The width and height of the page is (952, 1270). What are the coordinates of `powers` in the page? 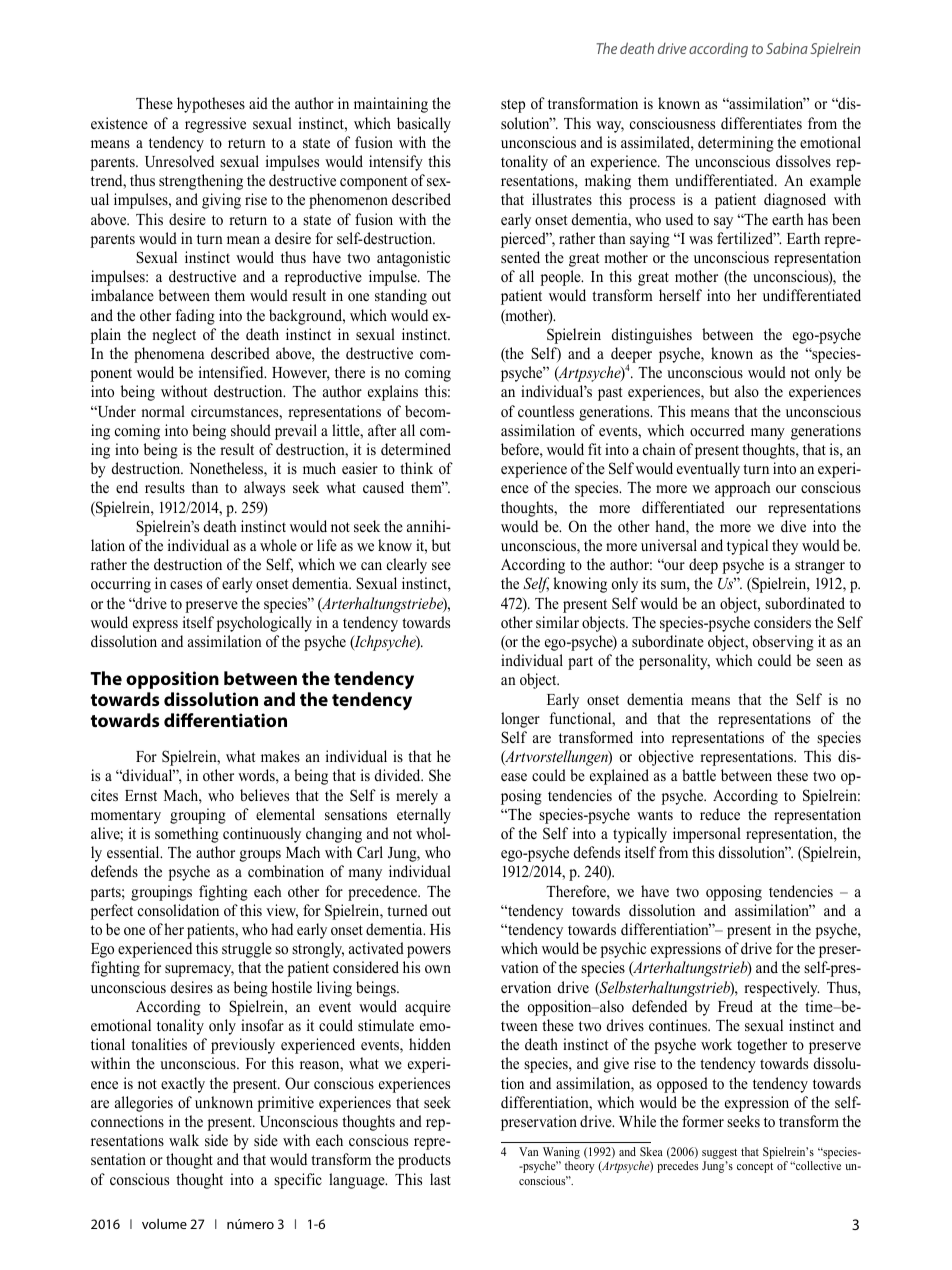 It's located at (429, 952).
